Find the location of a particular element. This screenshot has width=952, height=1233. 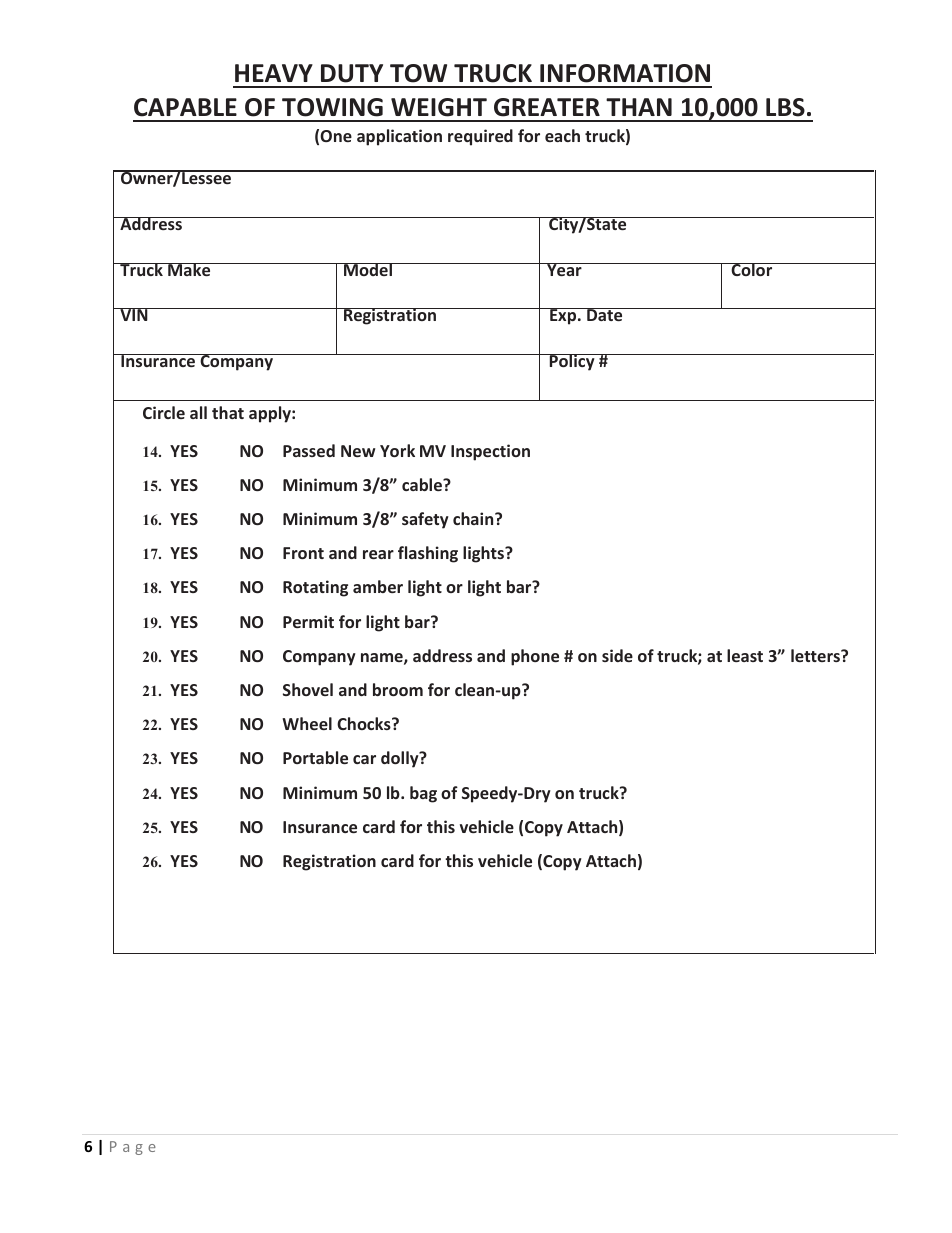

side is located at coordinates (617, 655).
